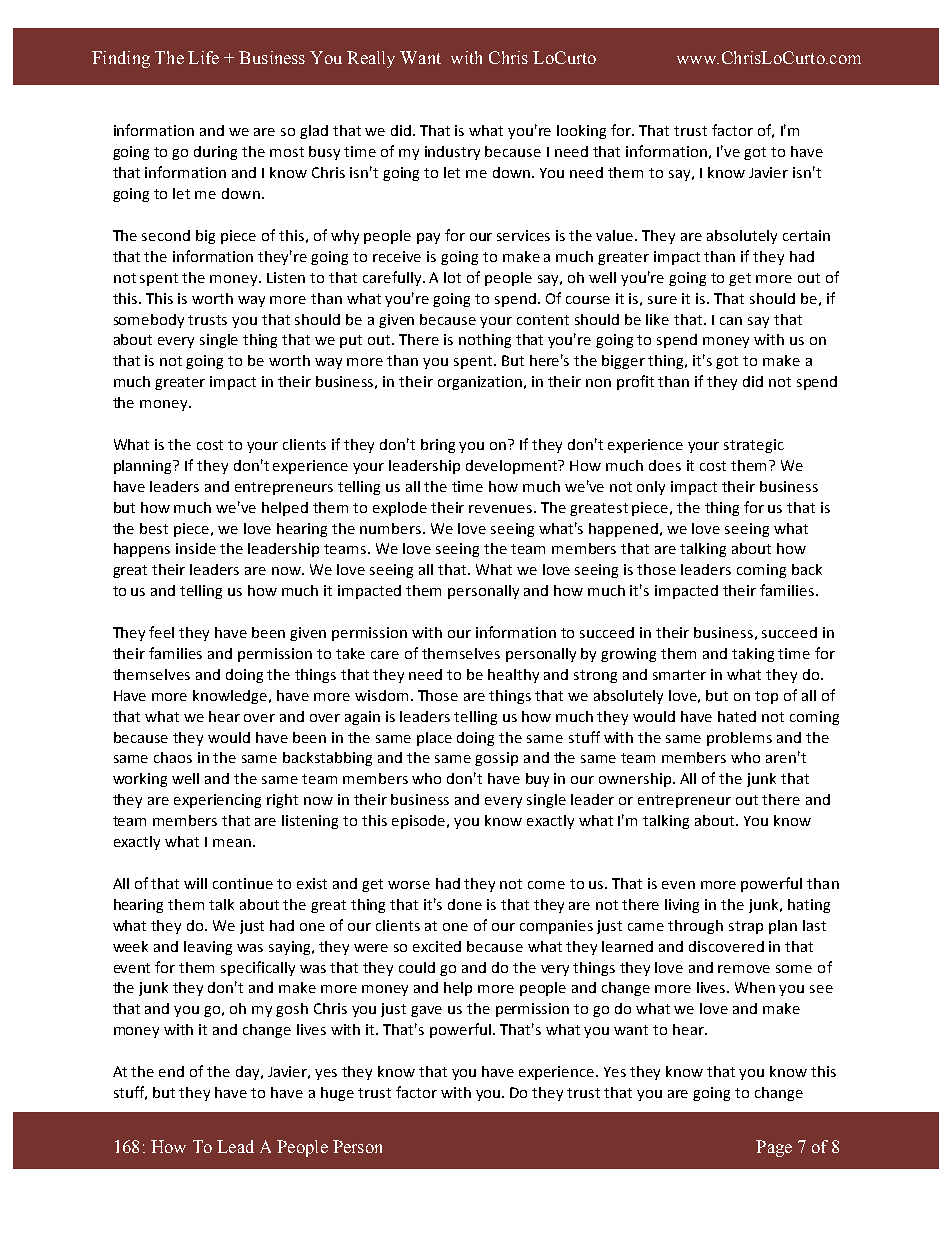 The width and height of the page is (952, 1233). What do you see at coordinates (581, 132) in the page?
I see `looking` at bounding box center [581, 132].
